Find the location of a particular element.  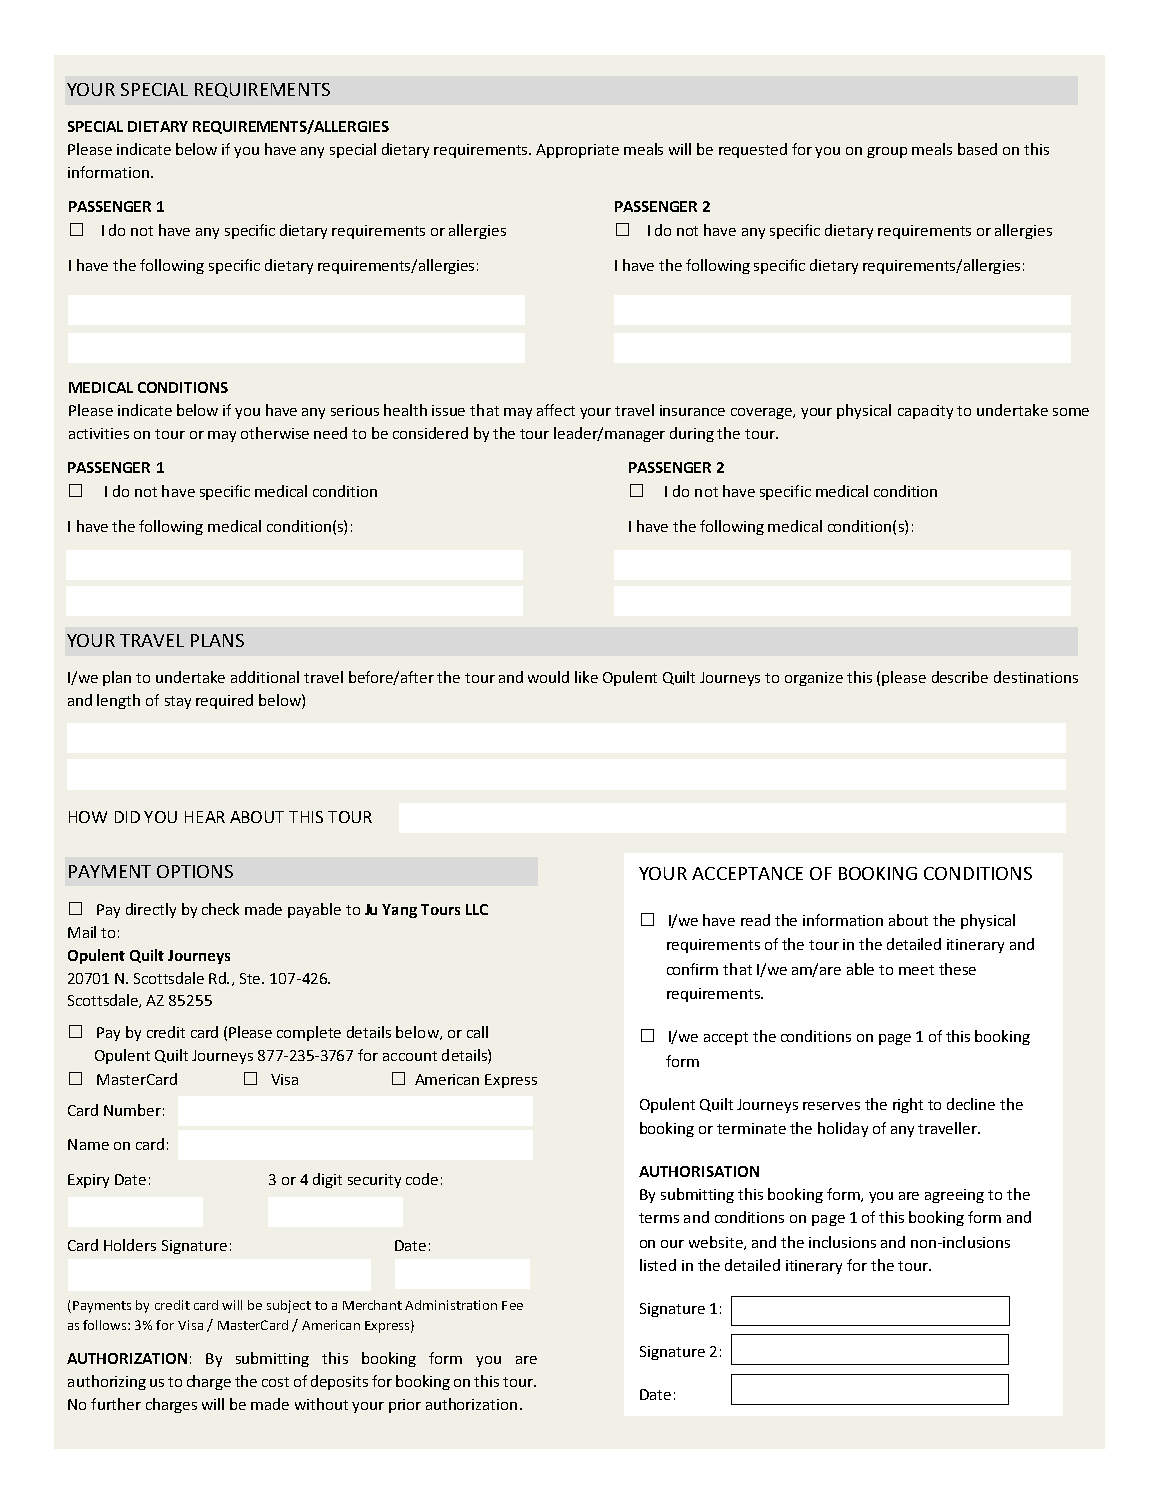

cost is located at coordinates (275, 1382).
